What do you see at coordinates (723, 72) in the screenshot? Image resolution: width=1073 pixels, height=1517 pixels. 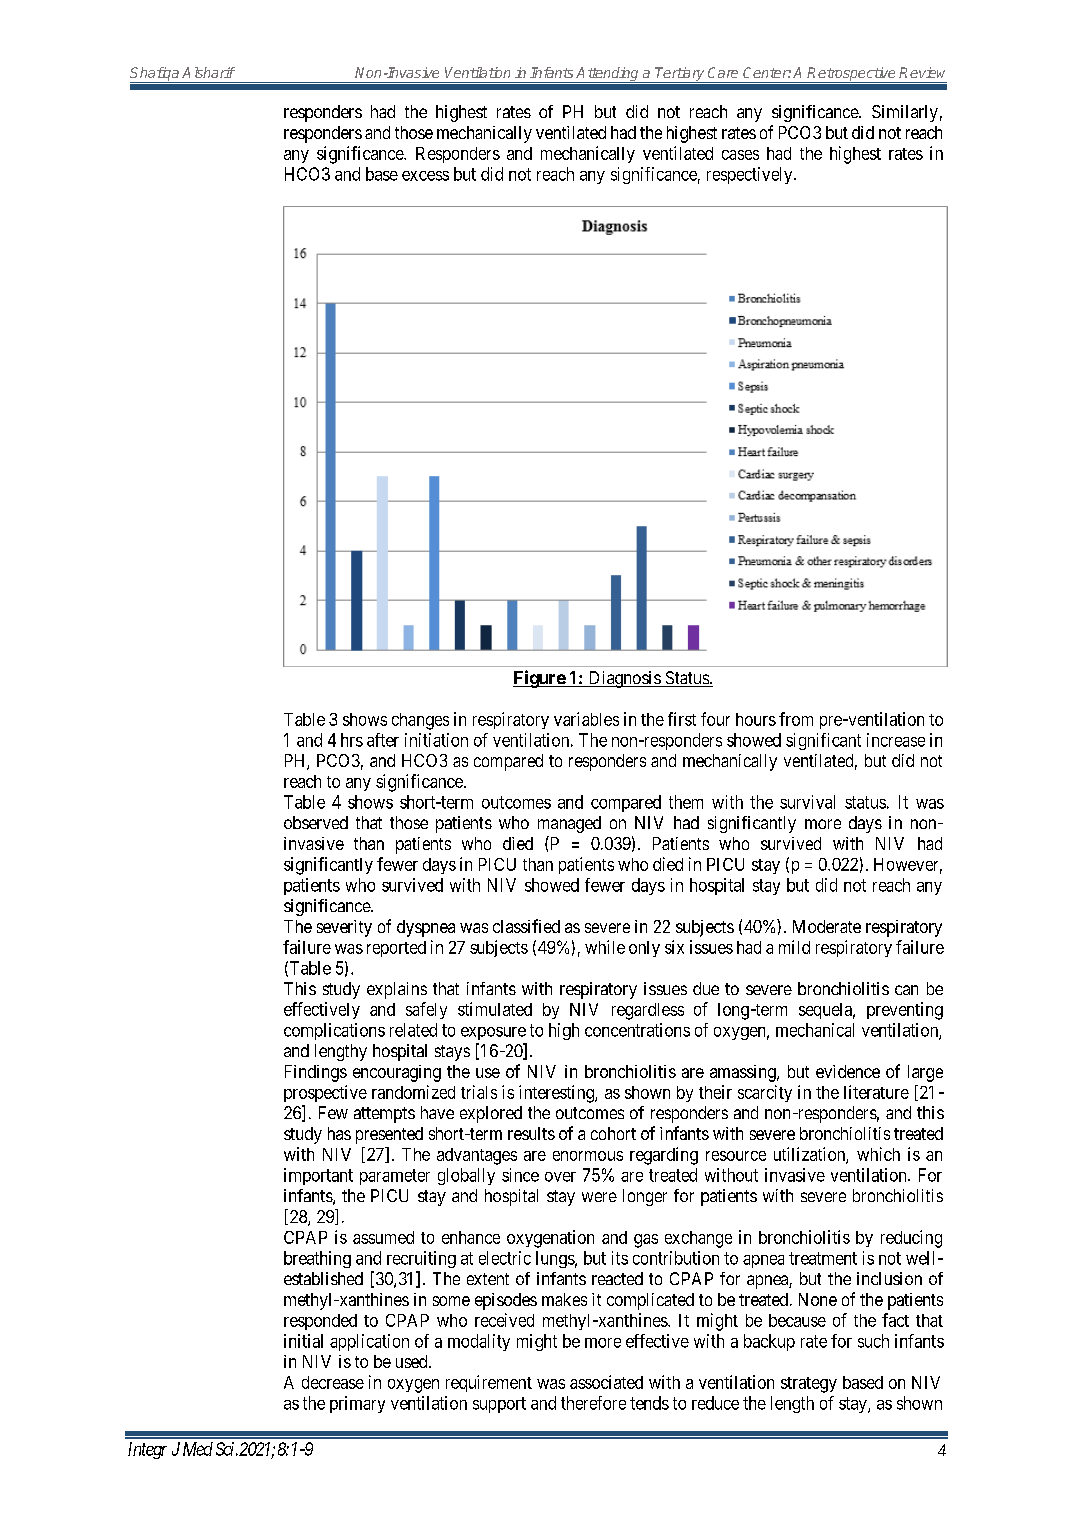 I see `Care` at bounding box center [723, 72].
